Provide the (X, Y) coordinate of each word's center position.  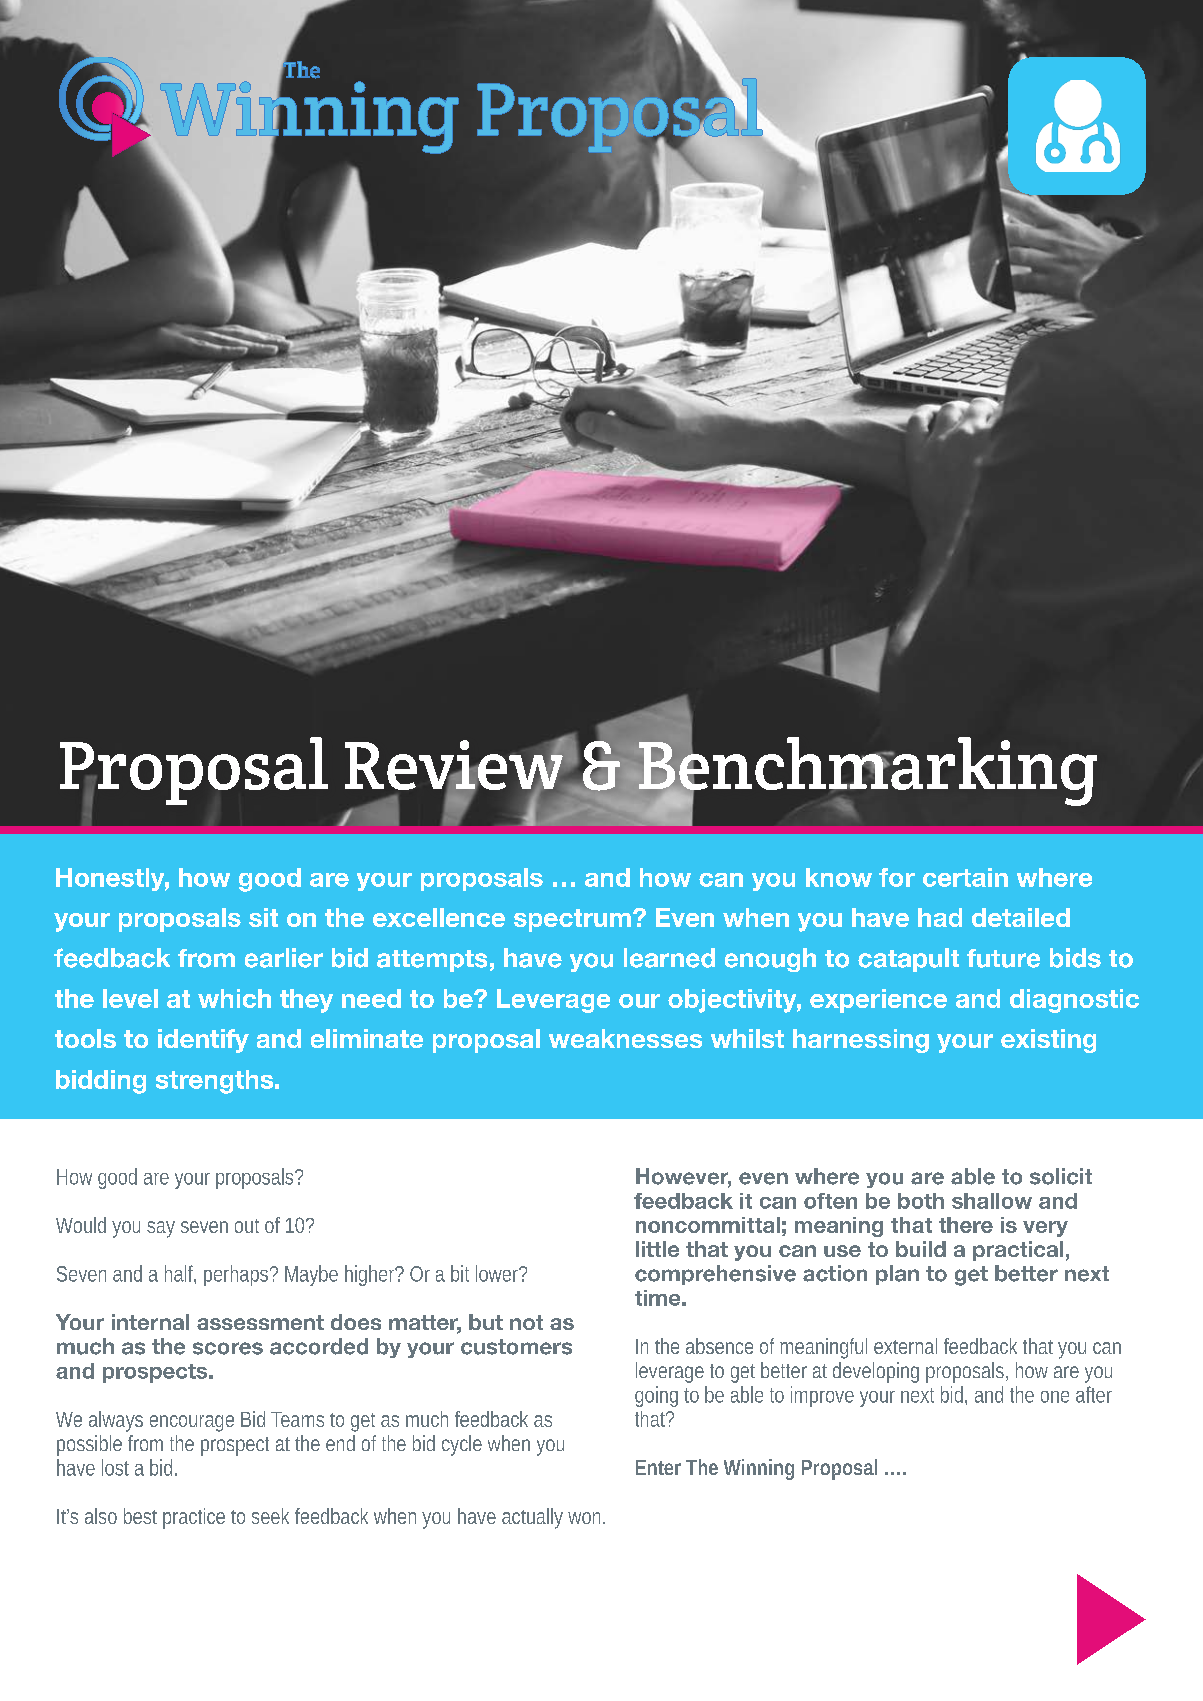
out (247, 1226)
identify (203, 1041)
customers (516, 1347)
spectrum (572, 920)
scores (228, 1348)
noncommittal (708, 1225)
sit (263, 917)
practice (194, 1518)
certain (965, 877)
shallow (992, 1201)
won (586, 1518)
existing (1048, 1041)
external (905, 1346)
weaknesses (625, 1038)
